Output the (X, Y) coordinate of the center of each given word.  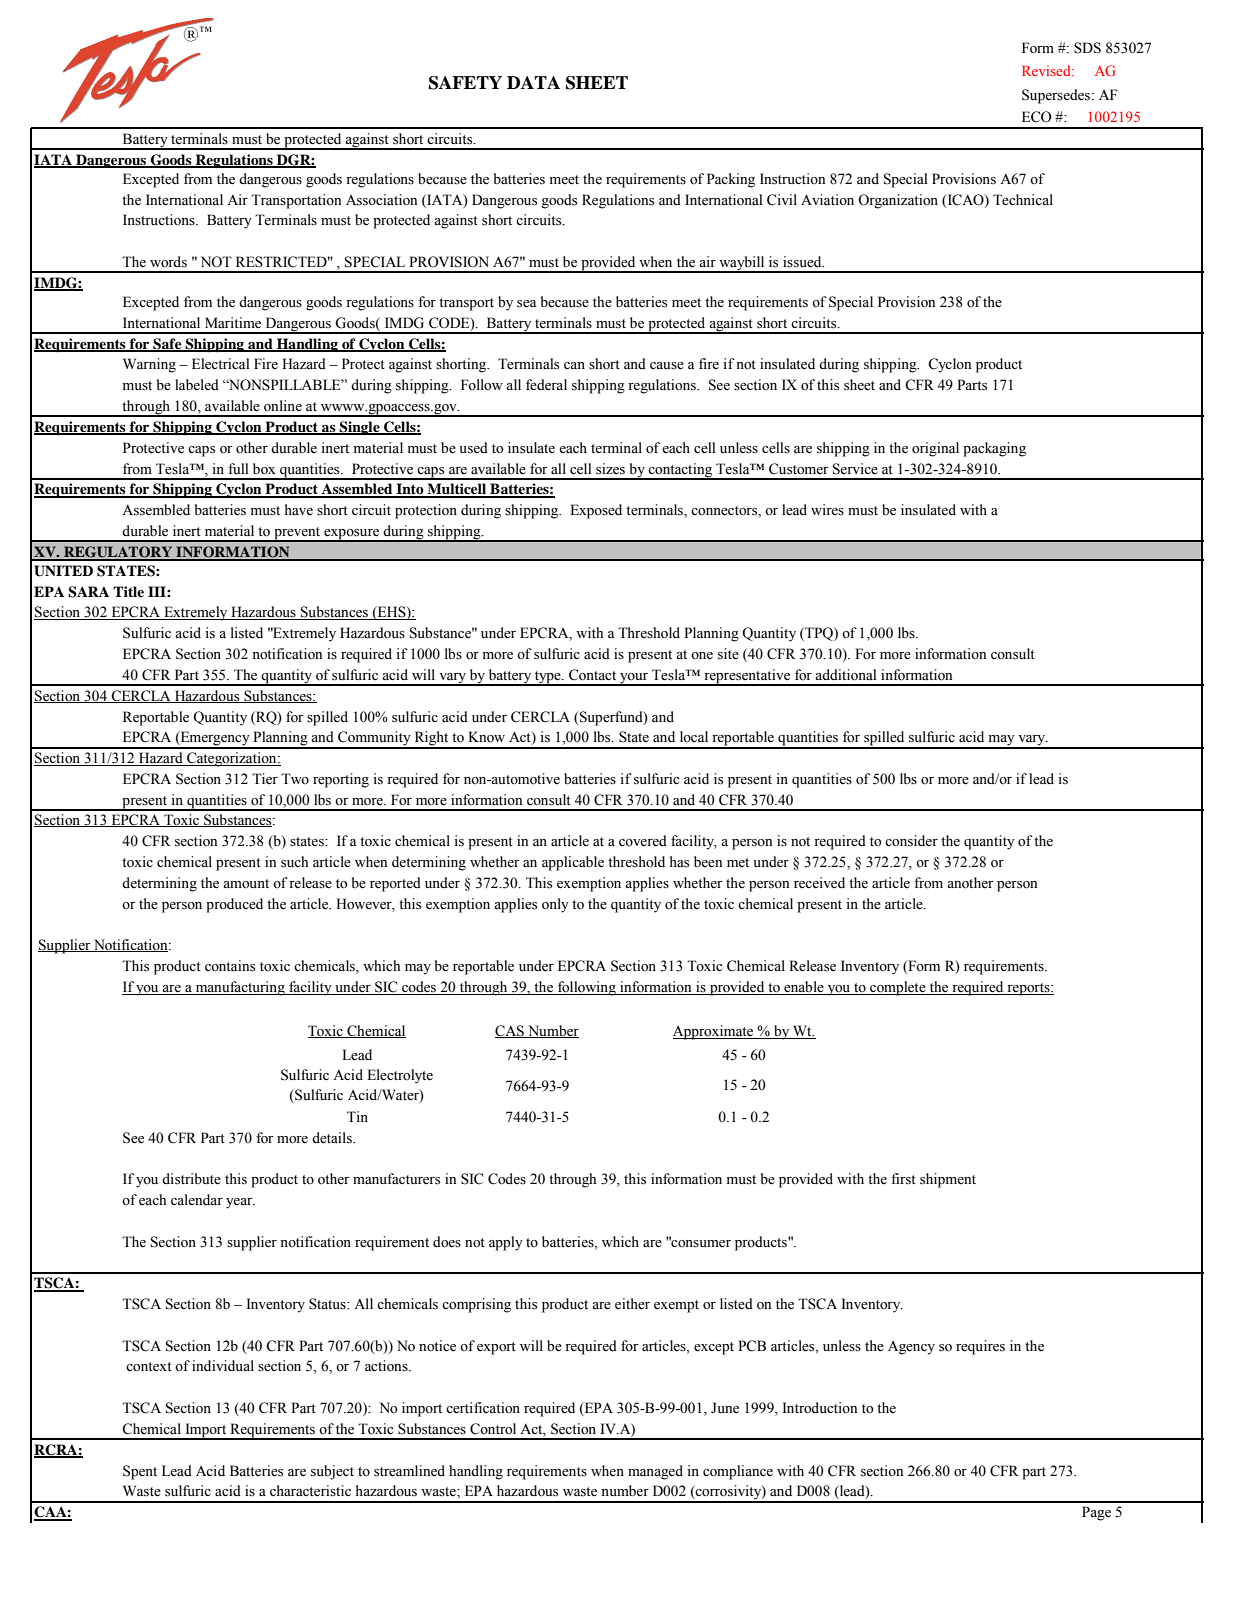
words (168, 262)
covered (643, 841)
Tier (265, 779)
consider (911, 841)
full (238, 468)
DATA (533, 82)
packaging (994, 449)
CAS (510, 1031)
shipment (948, 1180)
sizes (610, 469)
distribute (191, 1179)
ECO (1037, 117)
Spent (140, 1472)
